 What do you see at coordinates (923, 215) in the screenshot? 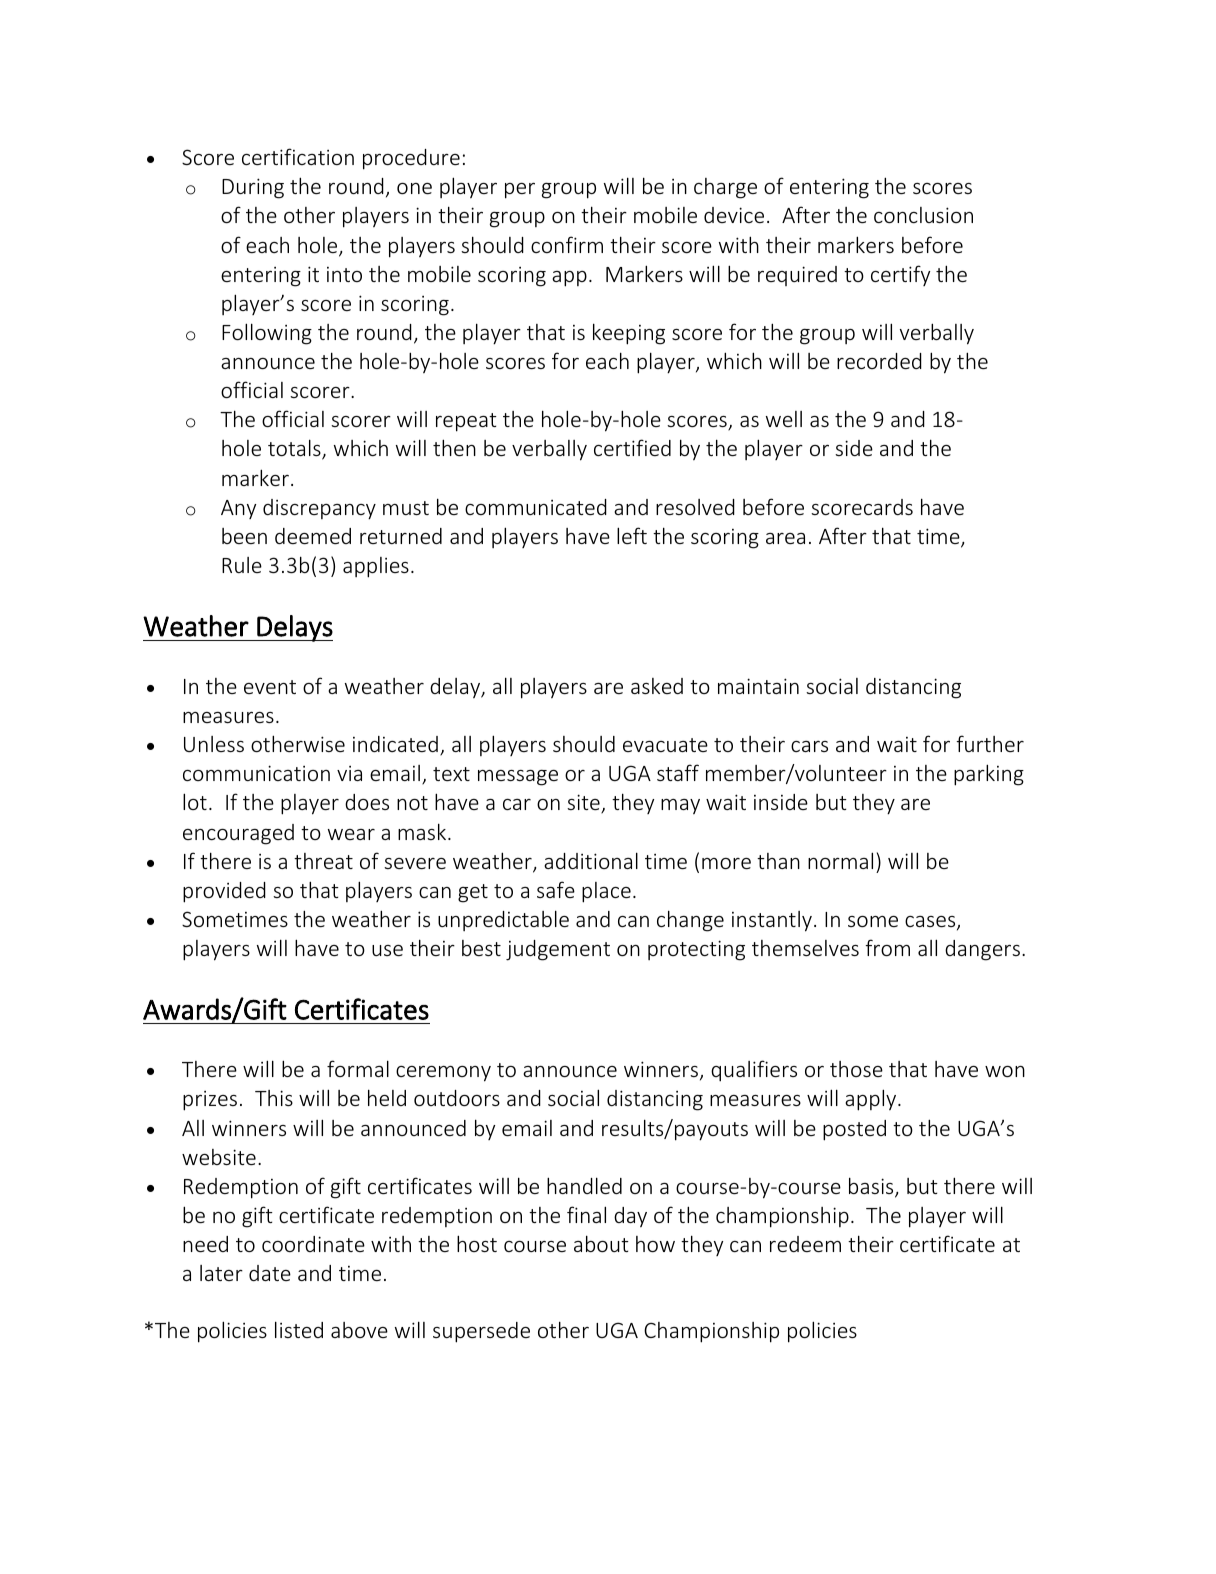
I see `conclusion` at bounding box center [923, 215].
